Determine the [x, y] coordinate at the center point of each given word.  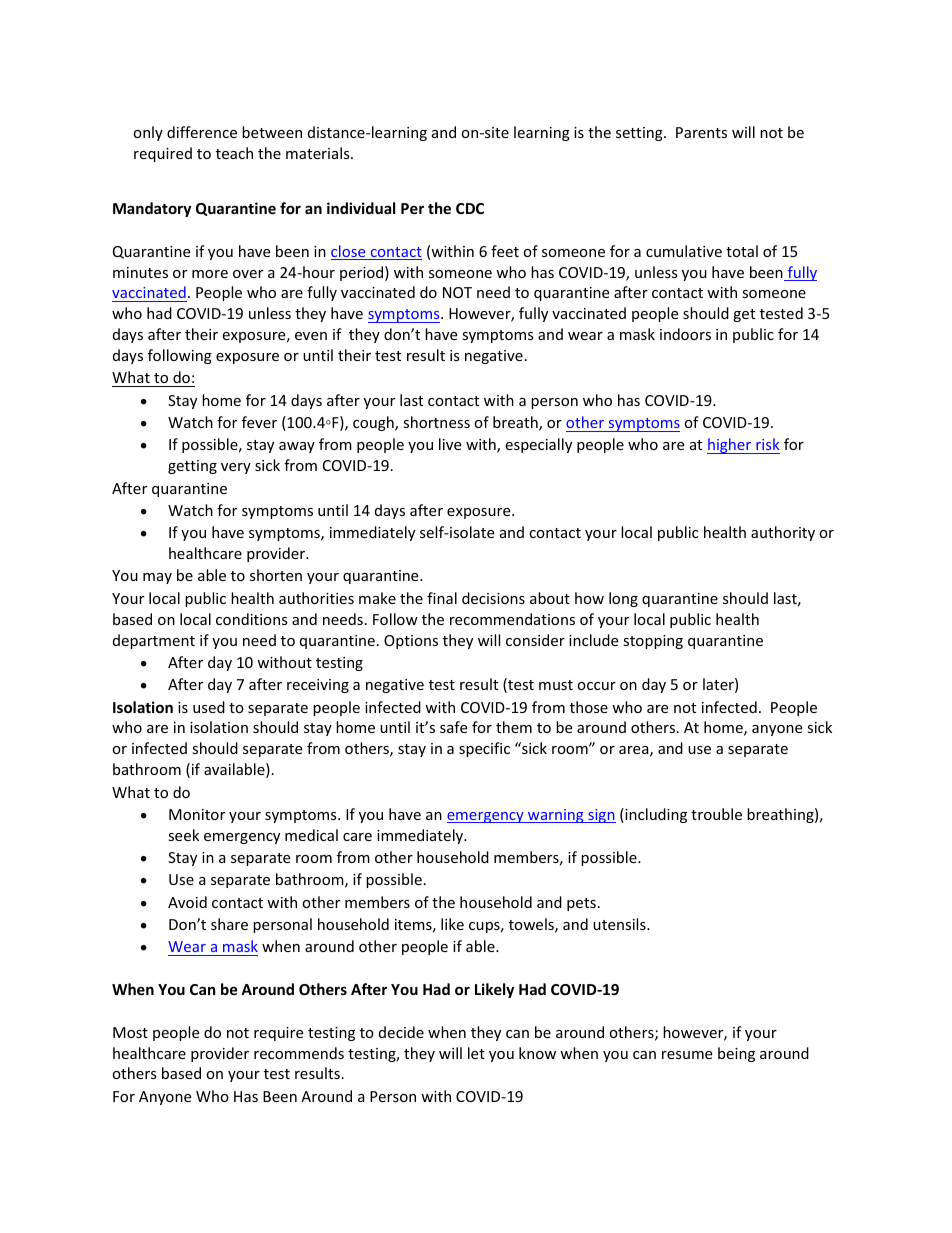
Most [130, 1032]
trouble [716, 814]
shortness [436, 422]
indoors [685, 334]
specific [484, 749]
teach [234, 153]
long [623, 599]
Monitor [197, 814]
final [442, 598]
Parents [701, 132]
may [157, 578]
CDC [470, 208]
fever [259, 422]
